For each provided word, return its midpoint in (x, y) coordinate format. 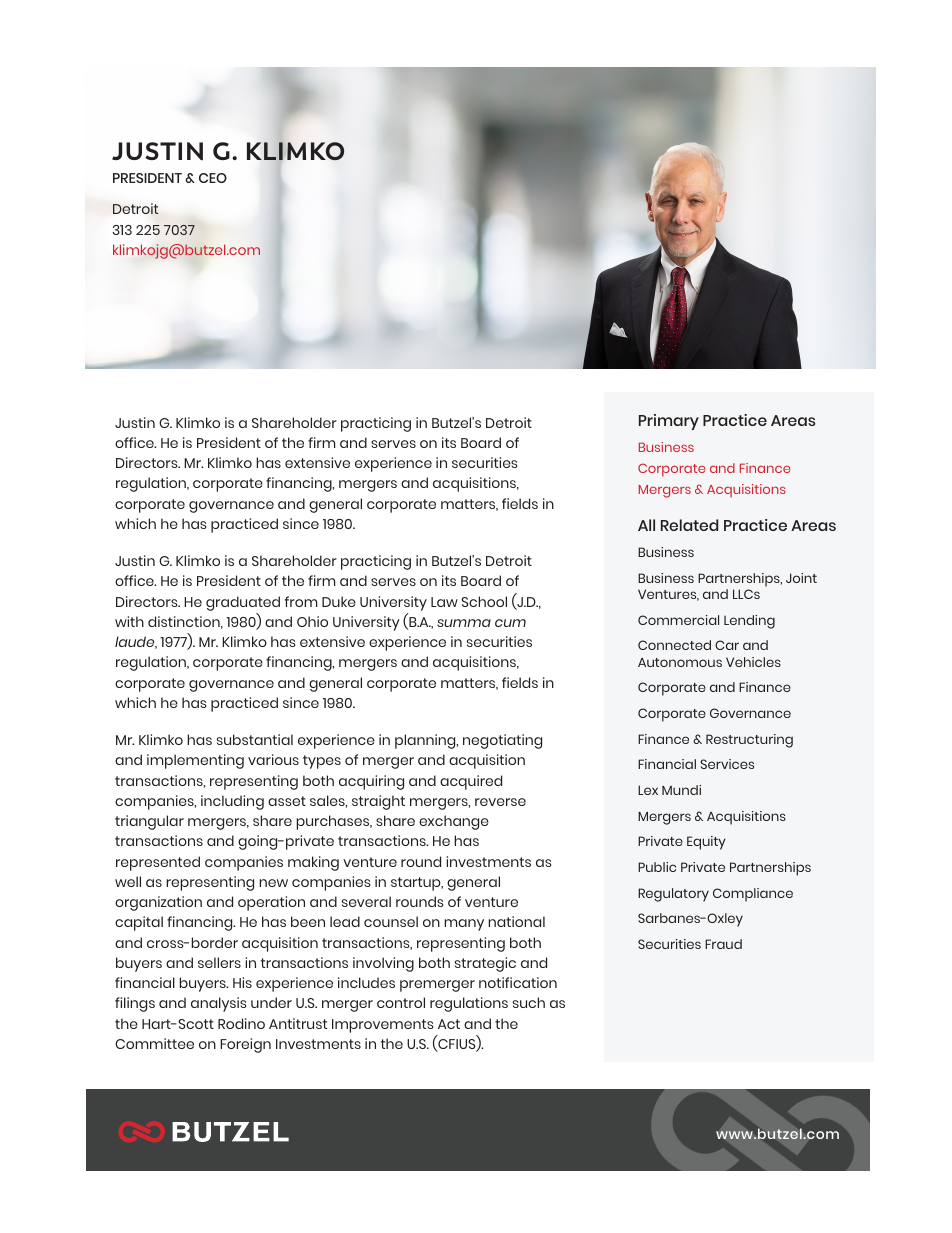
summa (464, 623)
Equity (706, 843)
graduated (243, 603)
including (232, 802)
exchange (454, 822)
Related (689, 525)
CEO (213, 178)
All (646, 525)
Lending (749, 622)
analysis (218, 1004)
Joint (801, 578)
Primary (669, 422)
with (129, 621)
